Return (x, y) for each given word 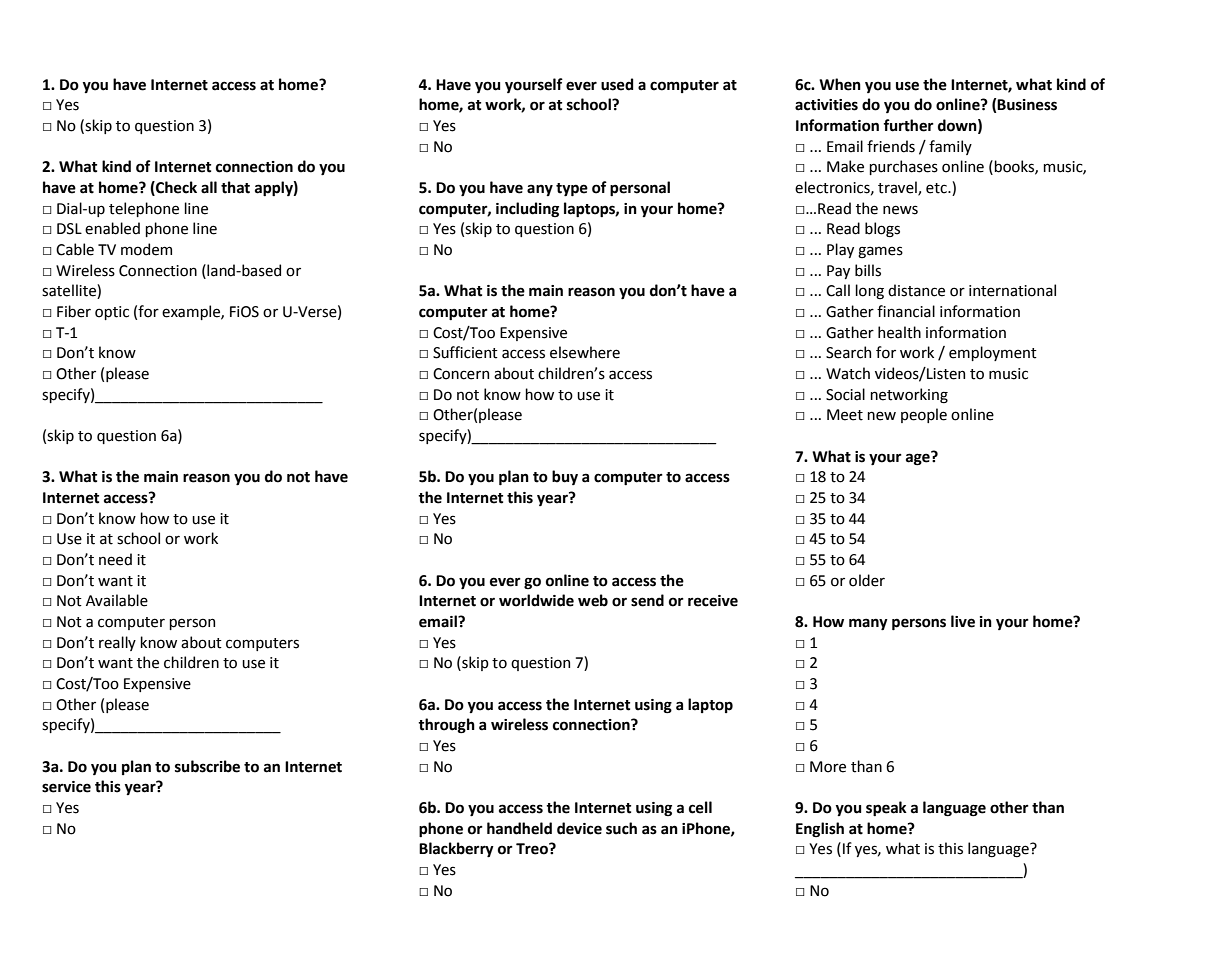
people (924, 415)
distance (916, 290)
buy (565, 477)
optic (112, 313)
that (235, 187)
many (868, 624)
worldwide (536, 600)
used (617, 84)
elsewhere (585, 352)
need (115, 559)
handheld (519, 828)
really (117, 643)
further (908, 125)
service (66, 787)
